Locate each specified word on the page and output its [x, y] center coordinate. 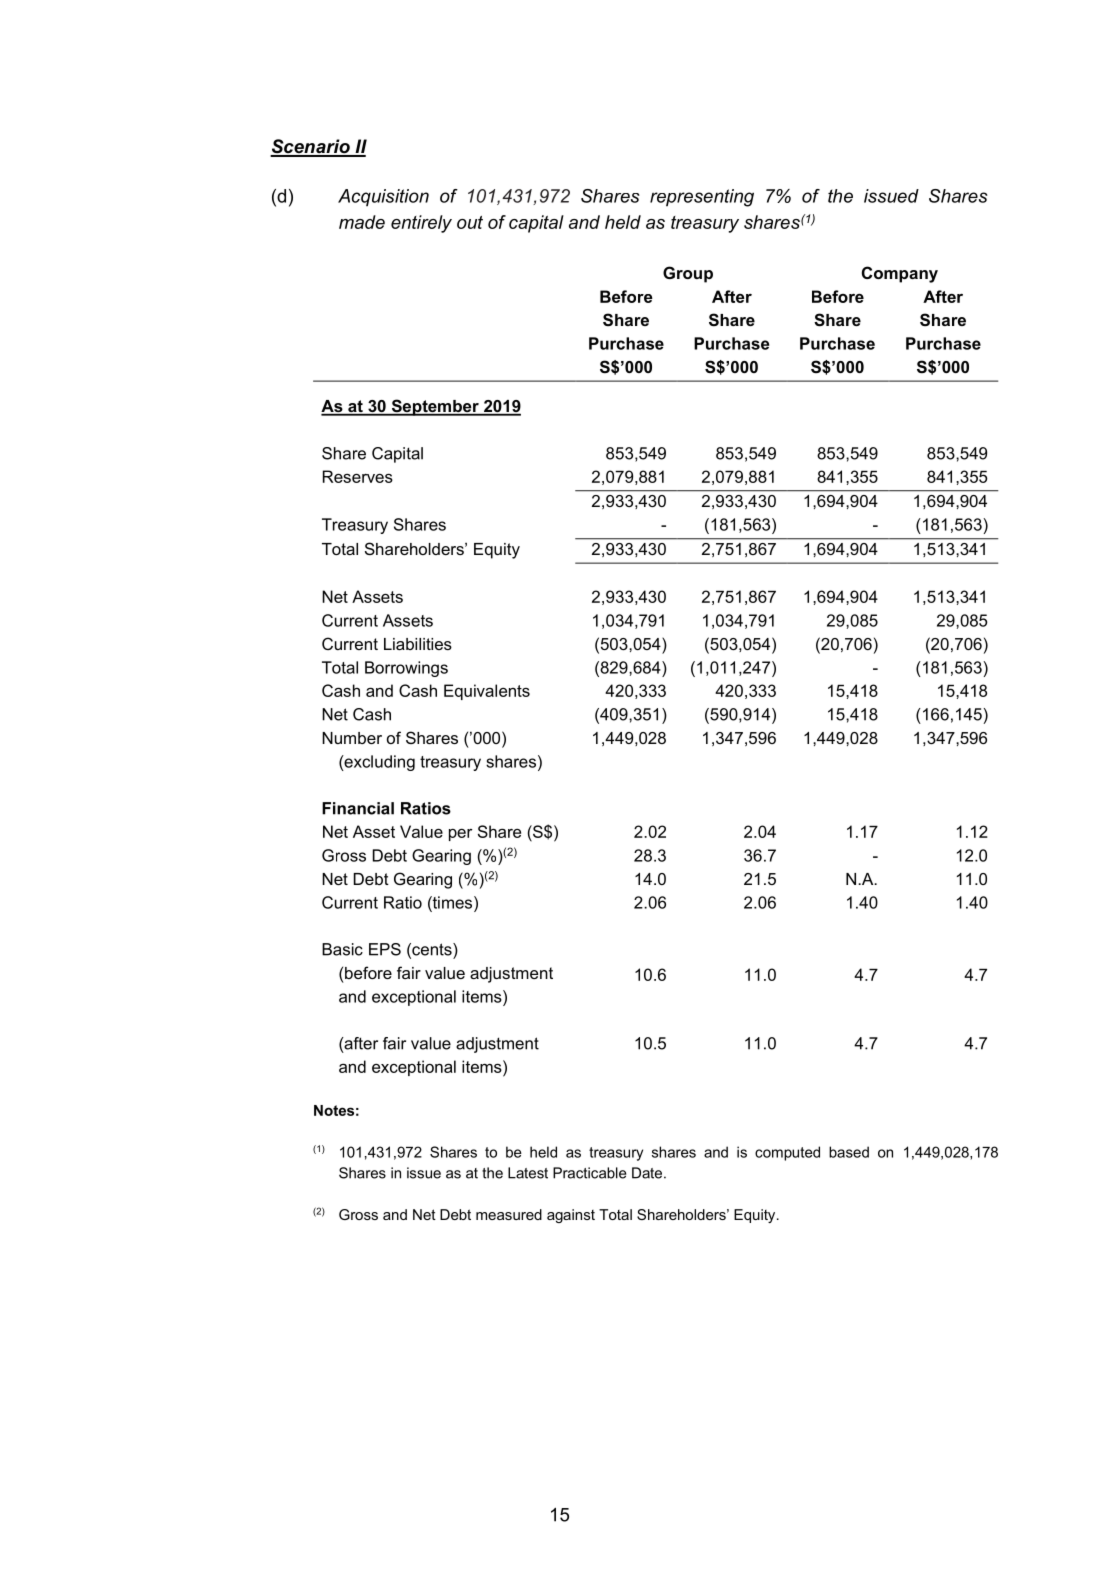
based [849, 1152]
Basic [342, 949]
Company [900, 274]
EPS [385, 949]
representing [702, 198]
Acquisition [383, 197]
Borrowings [406, 669]
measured [509, 1214]
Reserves [358, 476]
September [435, 407]
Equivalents [487, 692]
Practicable [589, 1173]
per [461, 835]
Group [688, 274]
